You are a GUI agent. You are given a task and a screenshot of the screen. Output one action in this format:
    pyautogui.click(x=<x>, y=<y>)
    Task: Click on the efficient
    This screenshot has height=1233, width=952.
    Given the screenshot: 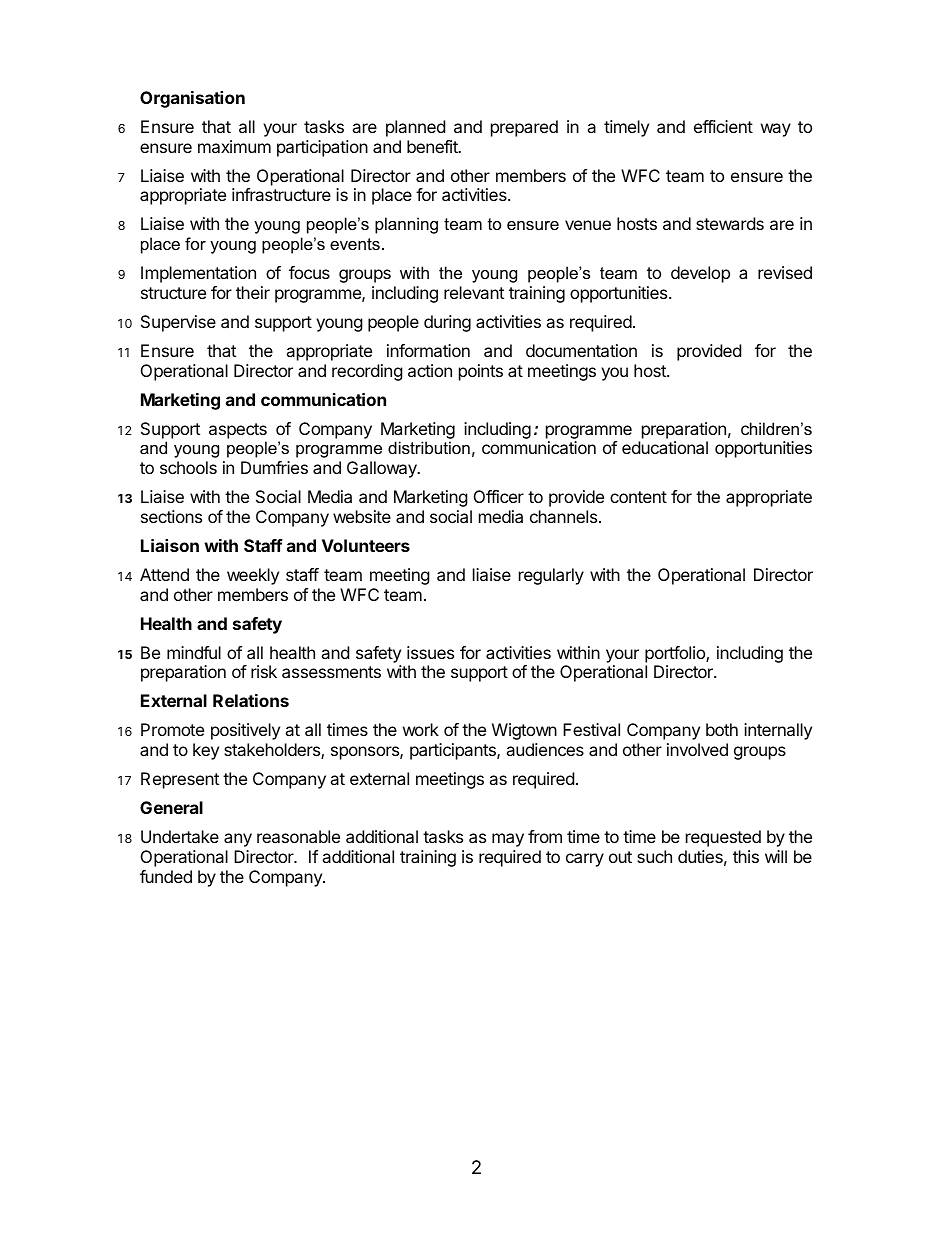 What is the action you would take?
    pyautogui.click(x=723, y=126)
